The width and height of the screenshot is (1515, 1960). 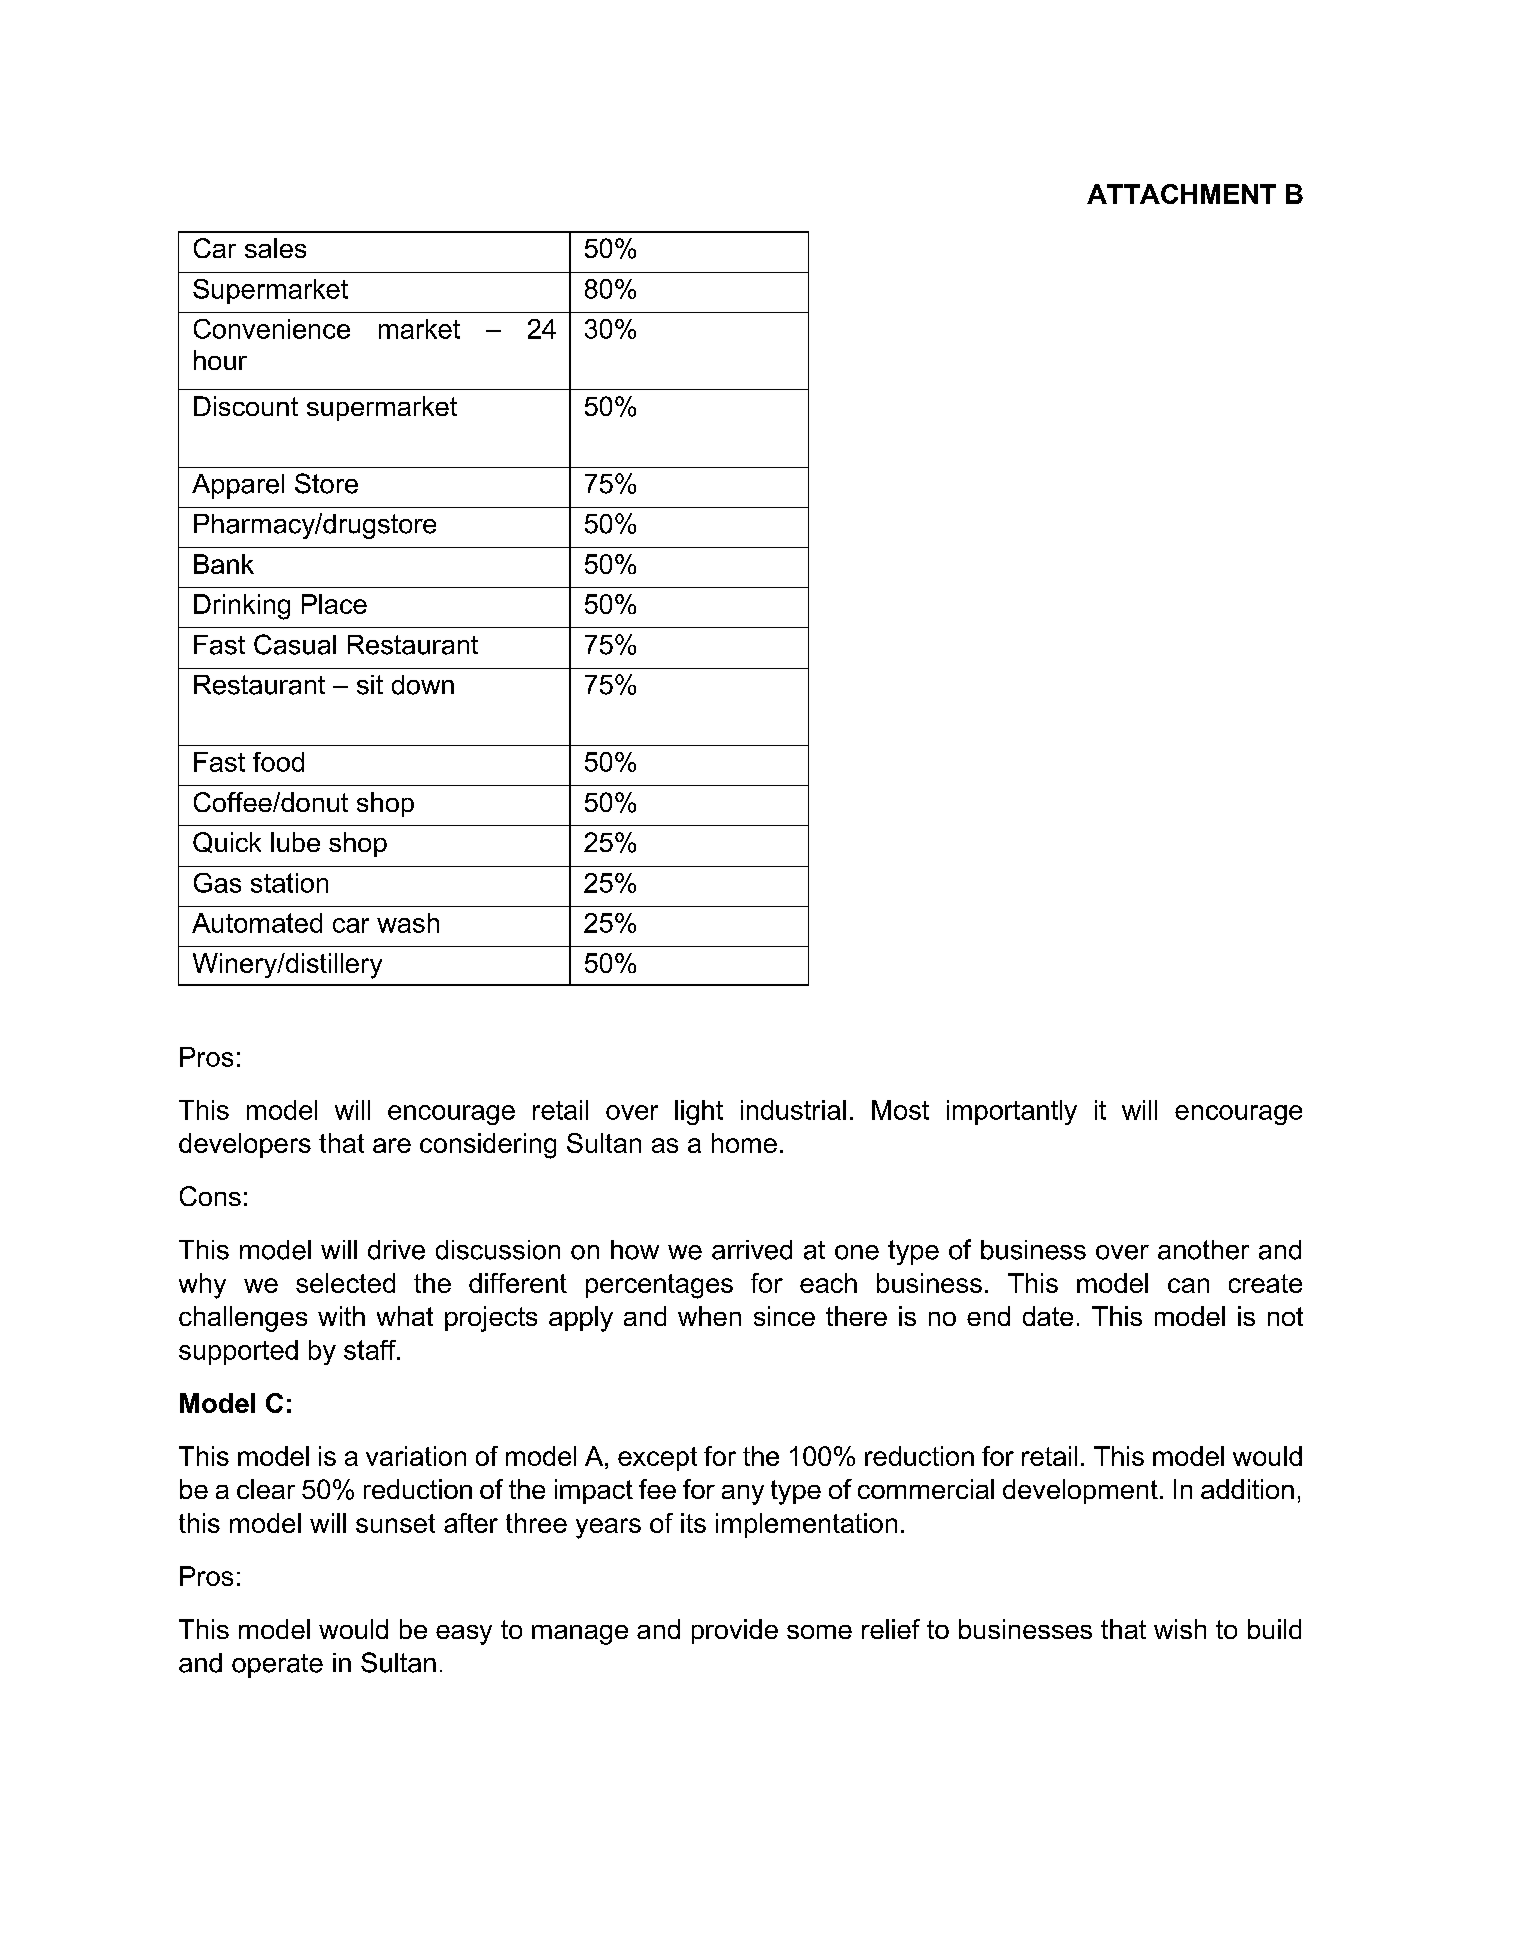 What do you see at coordinates (275, 248) in the screenshot?
I see `sales` at bounding box center [275, 248].
